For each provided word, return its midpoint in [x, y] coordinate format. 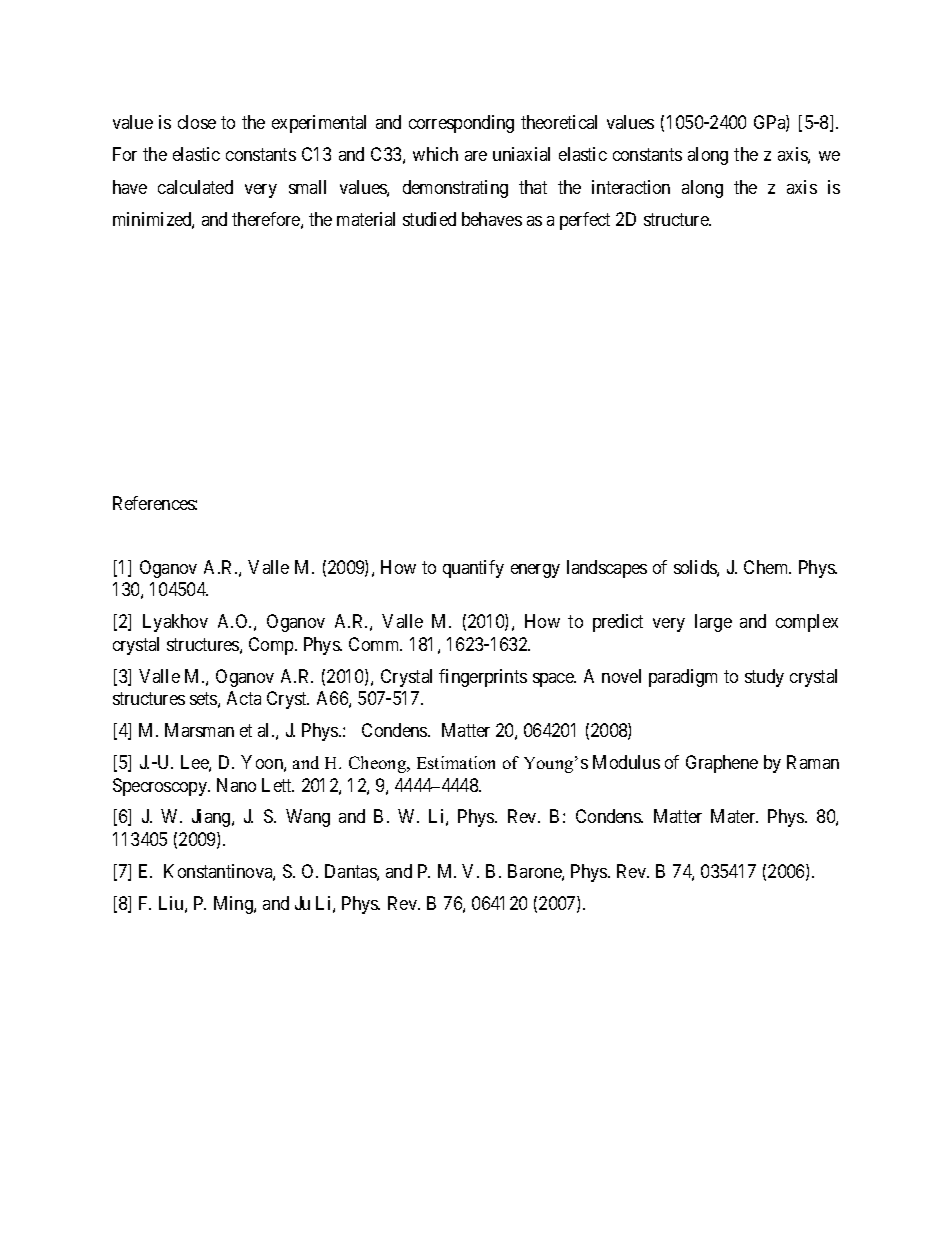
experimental [319, 124]
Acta [244, 698]
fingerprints [483, 678]
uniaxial [521, 154]
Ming [234, 905]
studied [429, 219]
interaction [631, 187]
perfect [585, 221]
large [713, 623]
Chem [767, 567]
